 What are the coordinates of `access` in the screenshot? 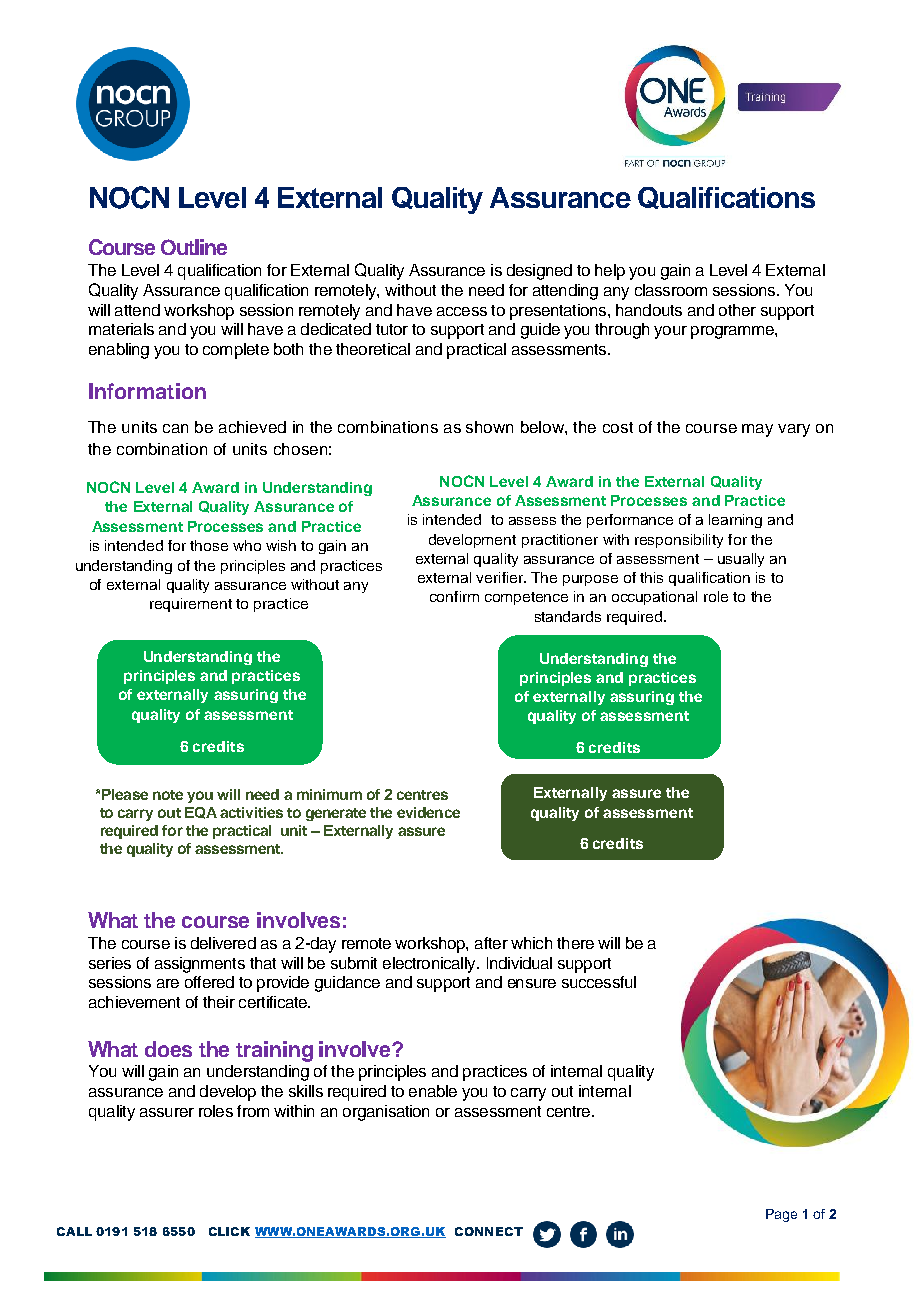 It's located at (462, 311).
